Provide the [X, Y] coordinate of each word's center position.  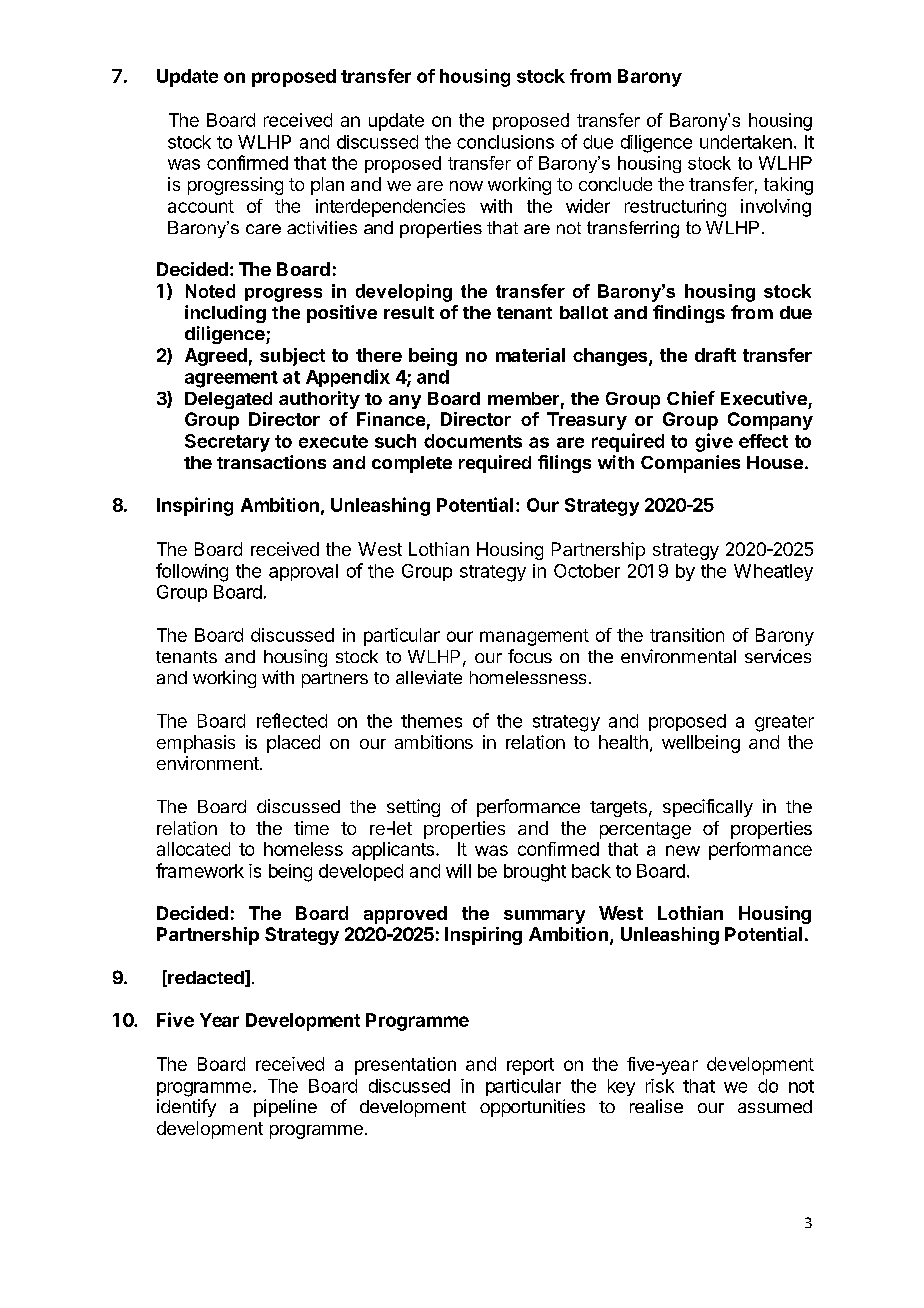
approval [303, 572]
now [466, 186]
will [458, 871]
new [683, 850]
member [523, 398]
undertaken [746, 142]
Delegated [228, 400]
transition [687, 635]
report [530, 1066]
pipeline [285, 1108]
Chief [691, 398]
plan [327, 186]
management [534, 637]
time [311, 828]
